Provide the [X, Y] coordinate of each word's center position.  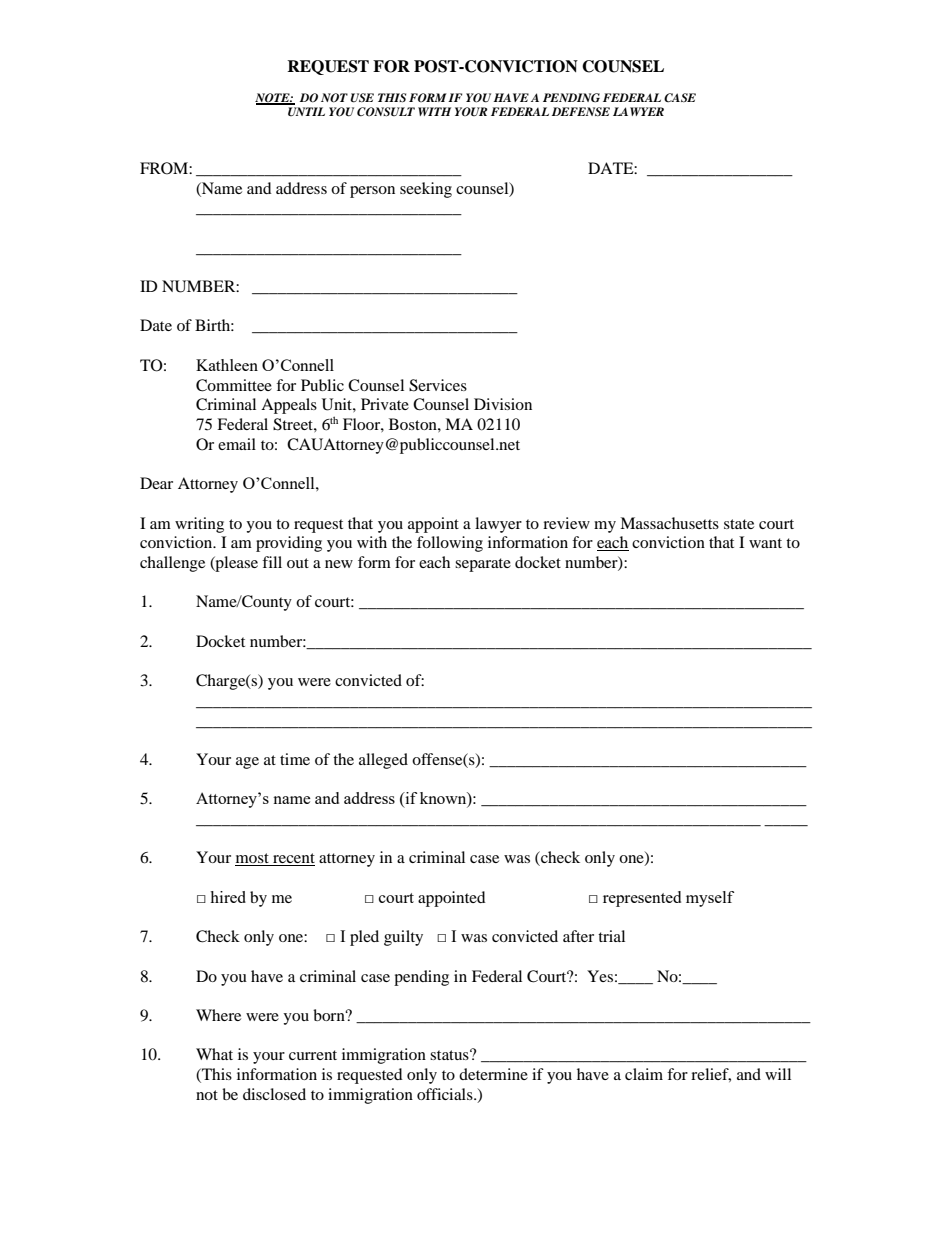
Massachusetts [669, 523]
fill [272, 562]
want [765, 543]
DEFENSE [581, 111]
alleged [383, 761]
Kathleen [227, 365]
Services [438, 385]
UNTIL [306, 111]
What [214, 1054]
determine [493, 1074]
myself [710, 899]
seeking [426, 190]
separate [483, 565]
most [253, 859]
